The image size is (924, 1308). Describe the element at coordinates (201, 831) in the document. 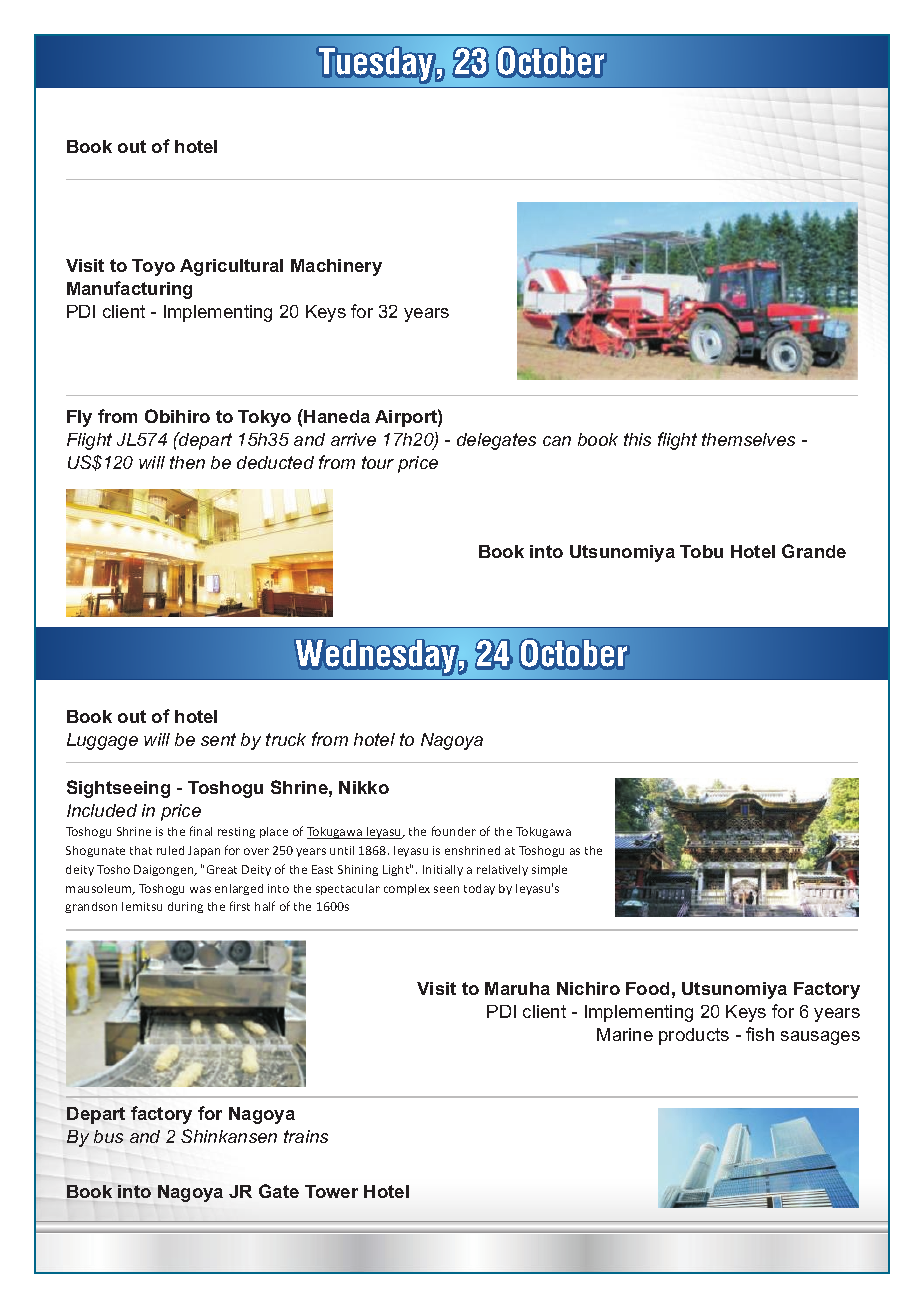

I see `final` at that location.
